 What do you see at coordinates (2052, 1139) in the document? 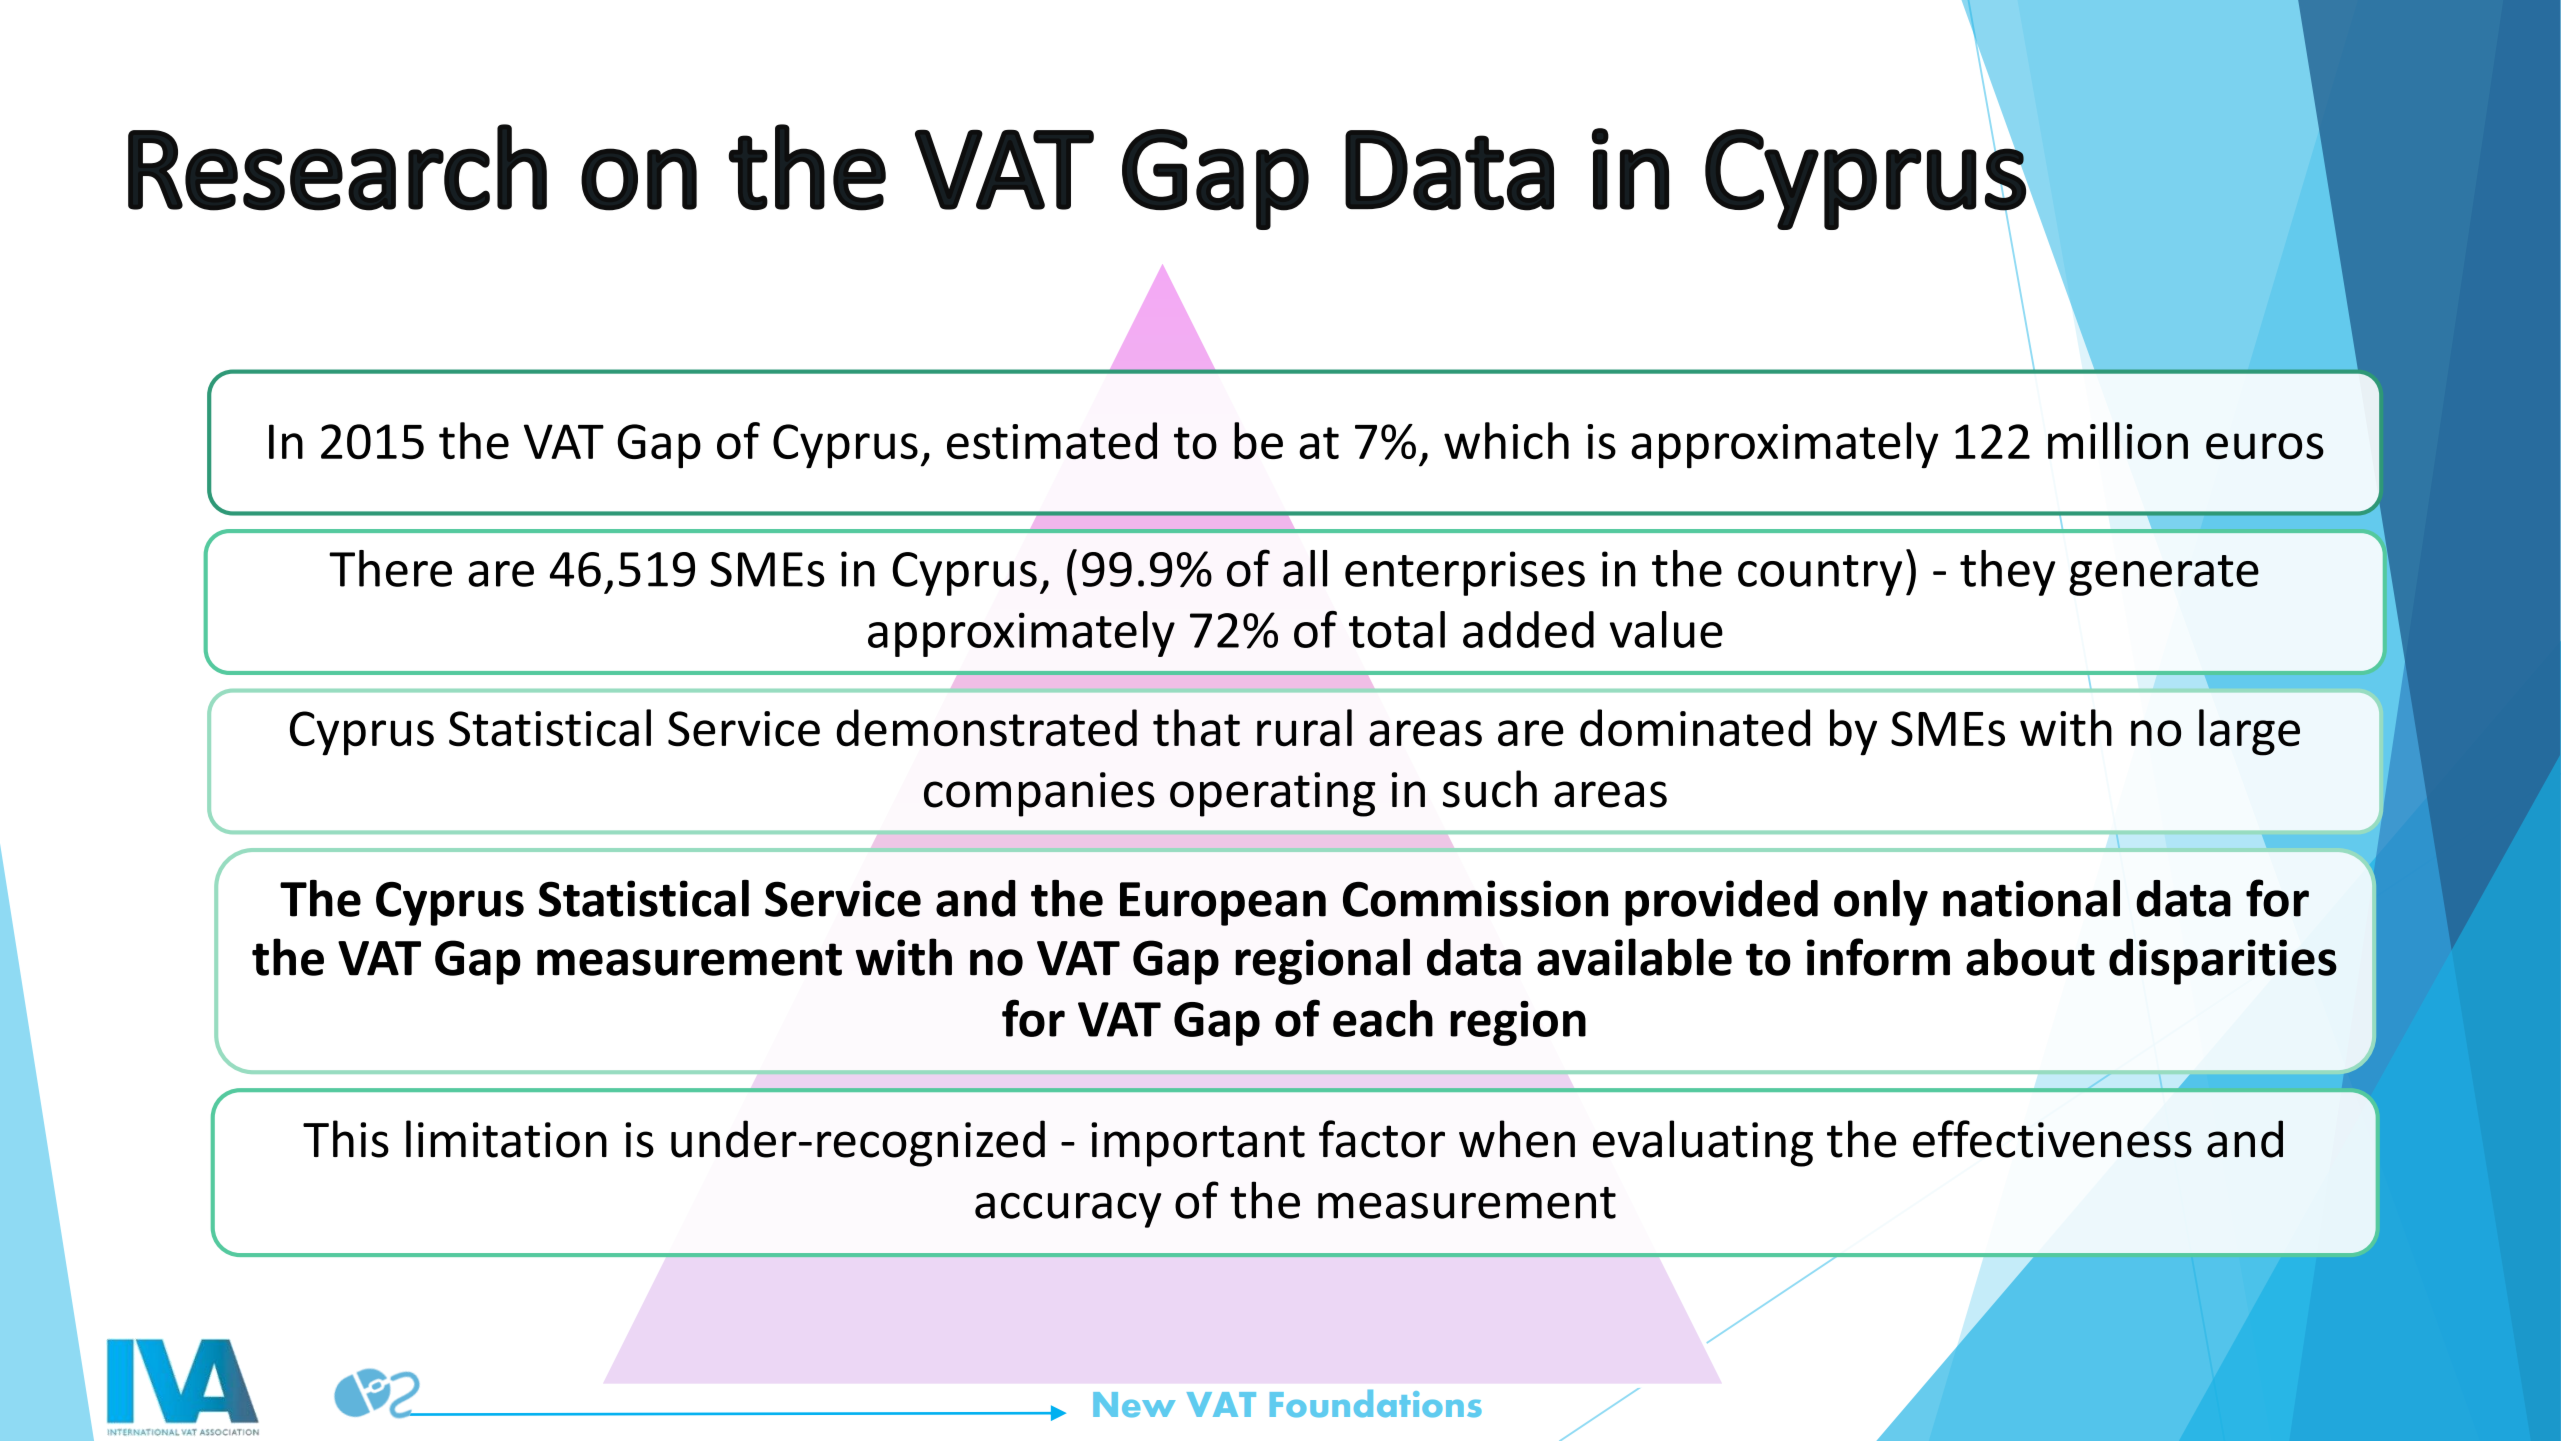
I see `effectiveness` at bounding box center [2052, 1139].
